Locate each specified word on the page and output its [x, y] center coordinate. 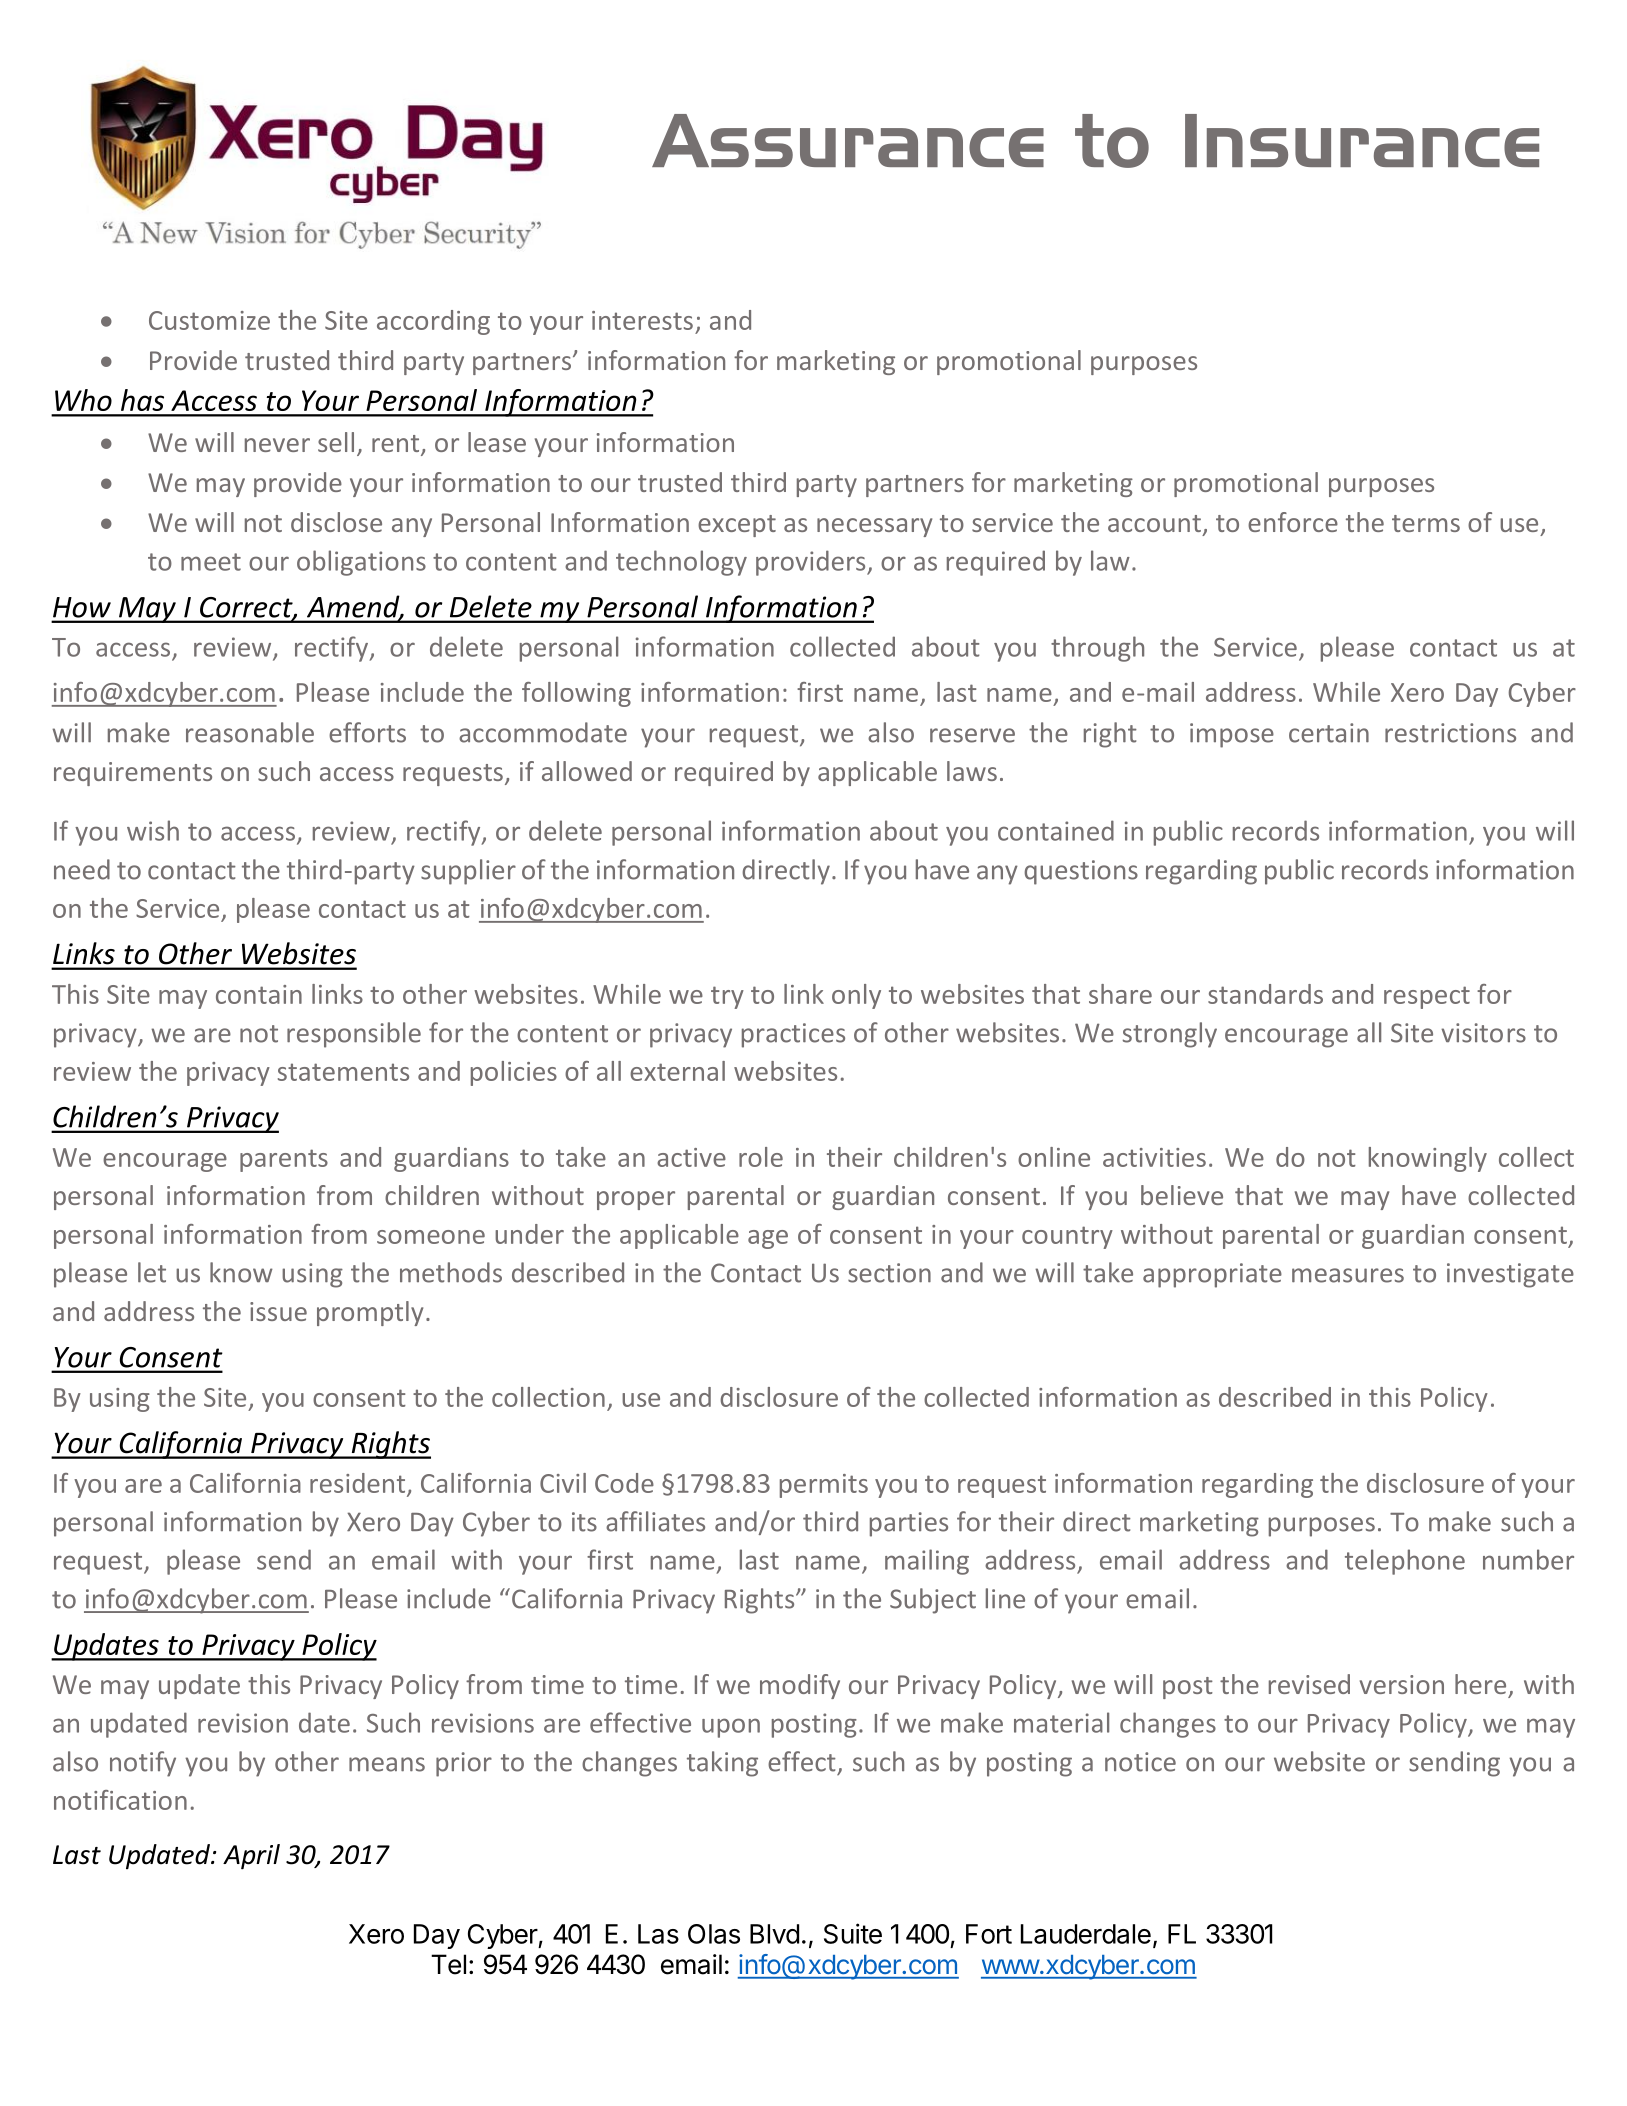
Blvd [774, 1934]
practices [793, 1035]
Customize [209, 320]
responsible [354, 1035]
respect [1427, 997]
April [251, 1857]
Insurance [1362, 140]
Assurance [848, 140]
